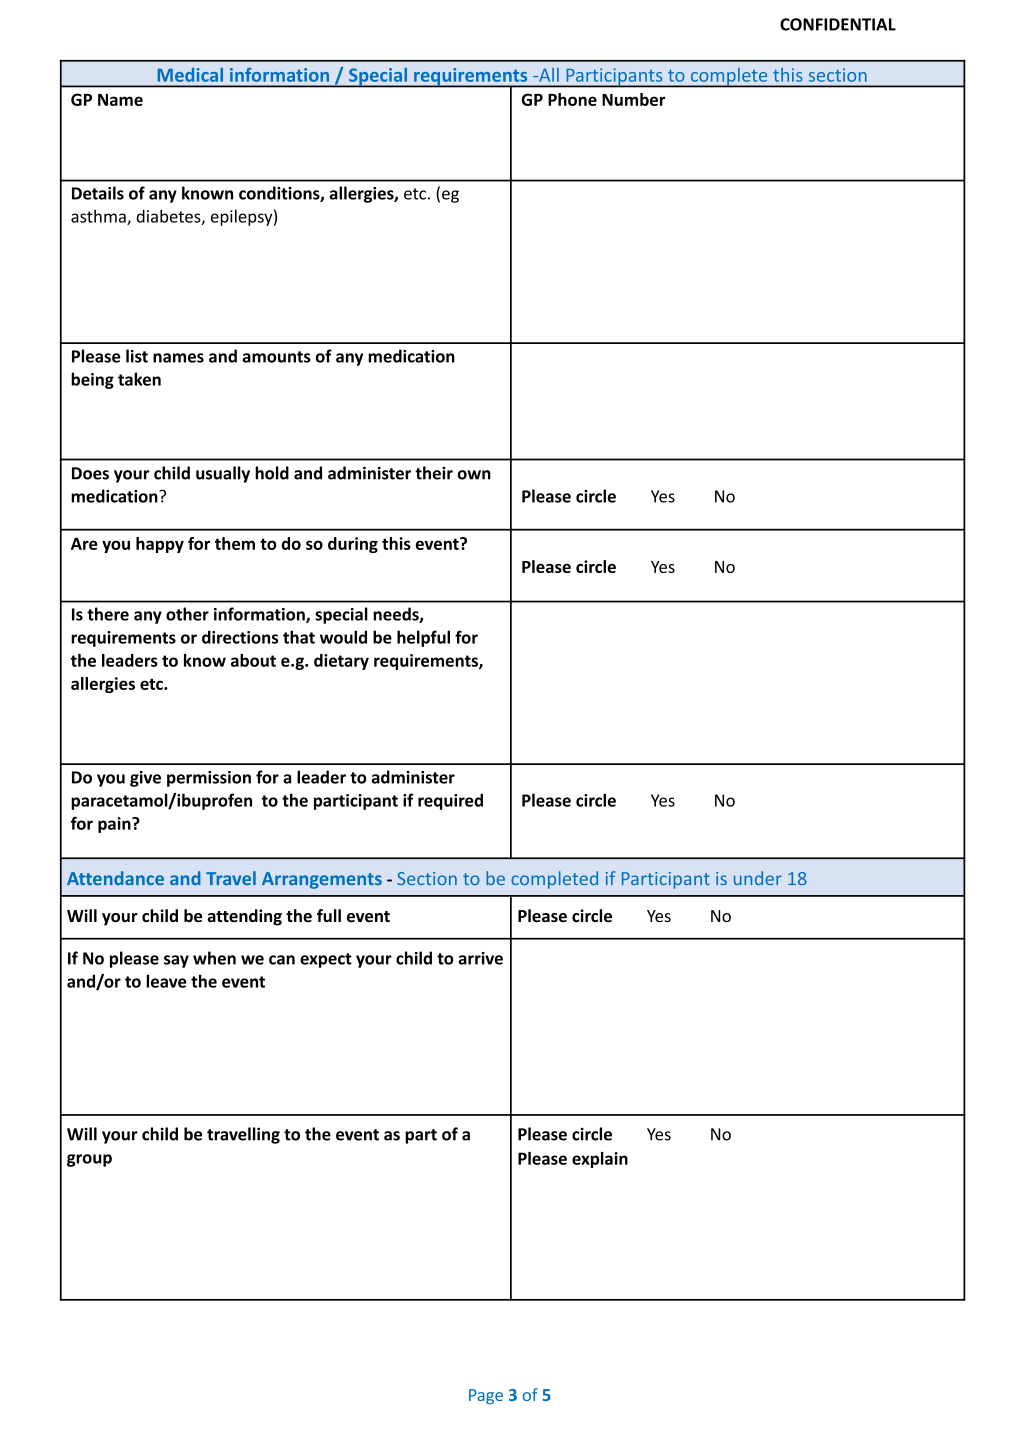 The image size is (1020, 1441). Describe the element at coordinates (434, 473) in the screenshot. I see `their` at that location.
